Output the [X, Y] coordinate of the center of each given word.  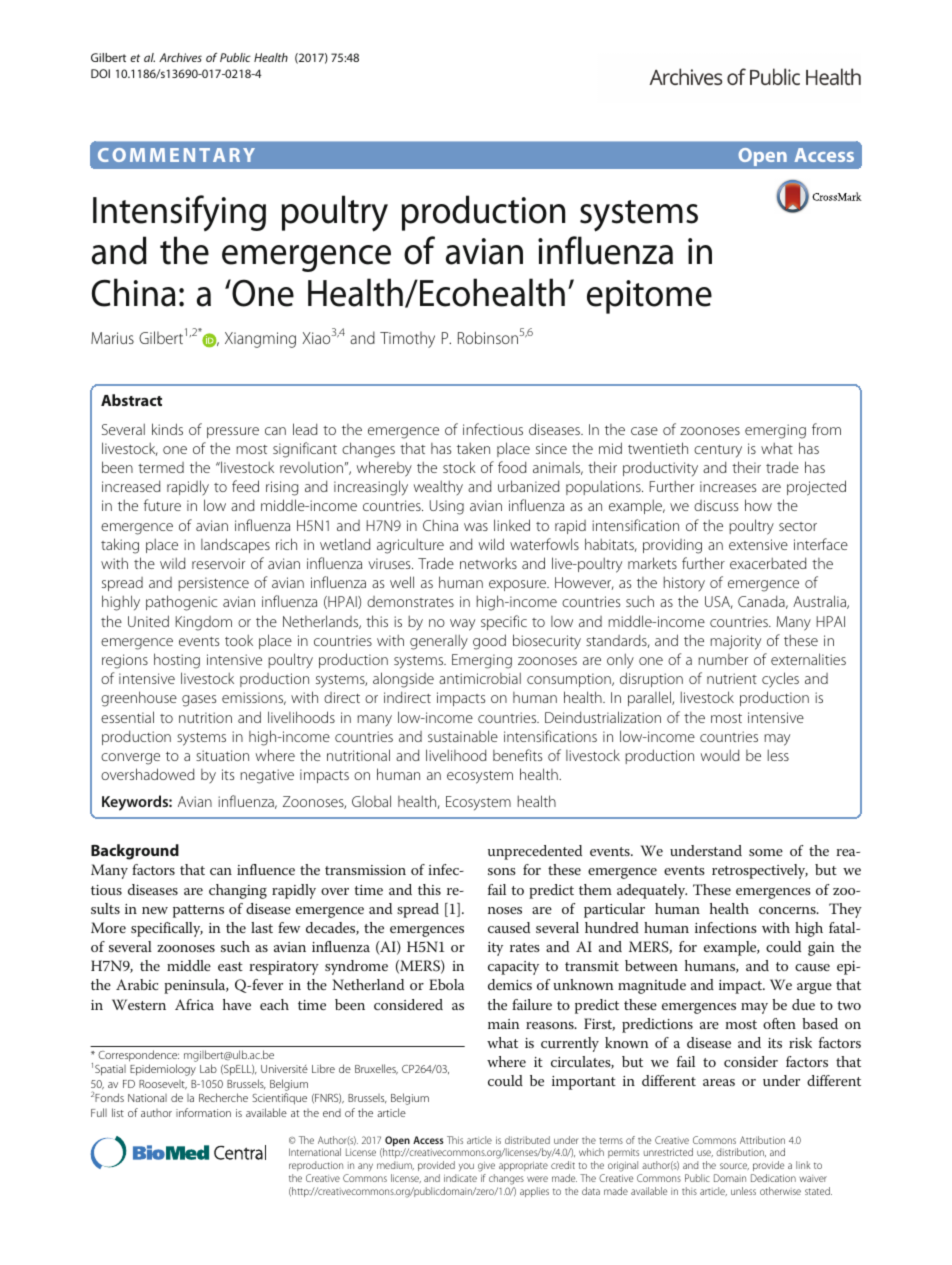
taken [473, 448]
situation [222, 755]
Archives [180, 57]
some [766, 852]
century [718, 451]
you [466, 1167]
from [826, 429]
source [734, 1166]
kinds [167, 429]
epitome [649, 297]
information [203, 1112]
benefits [517, 755]
